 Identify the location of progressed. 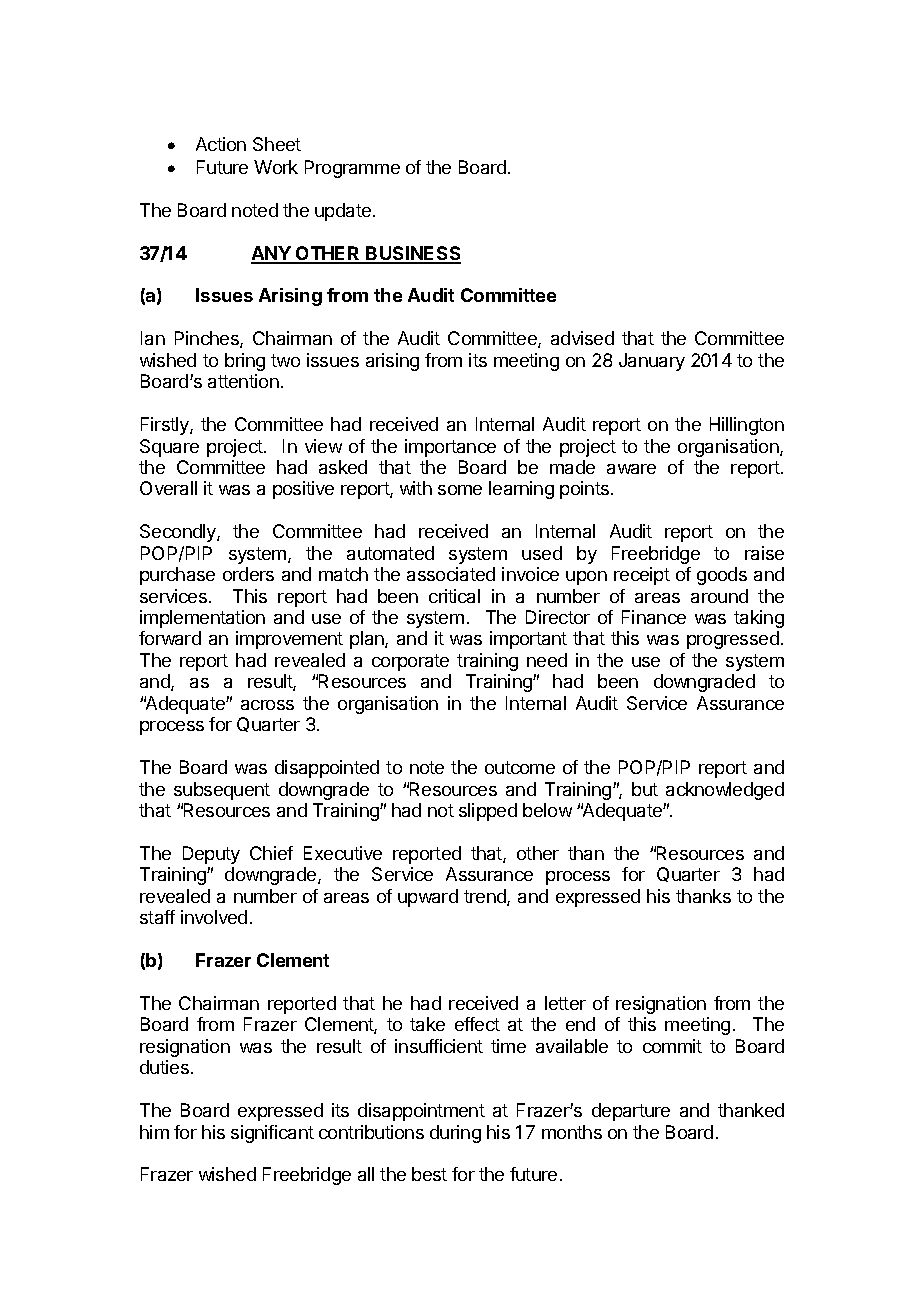
(733, 640).
